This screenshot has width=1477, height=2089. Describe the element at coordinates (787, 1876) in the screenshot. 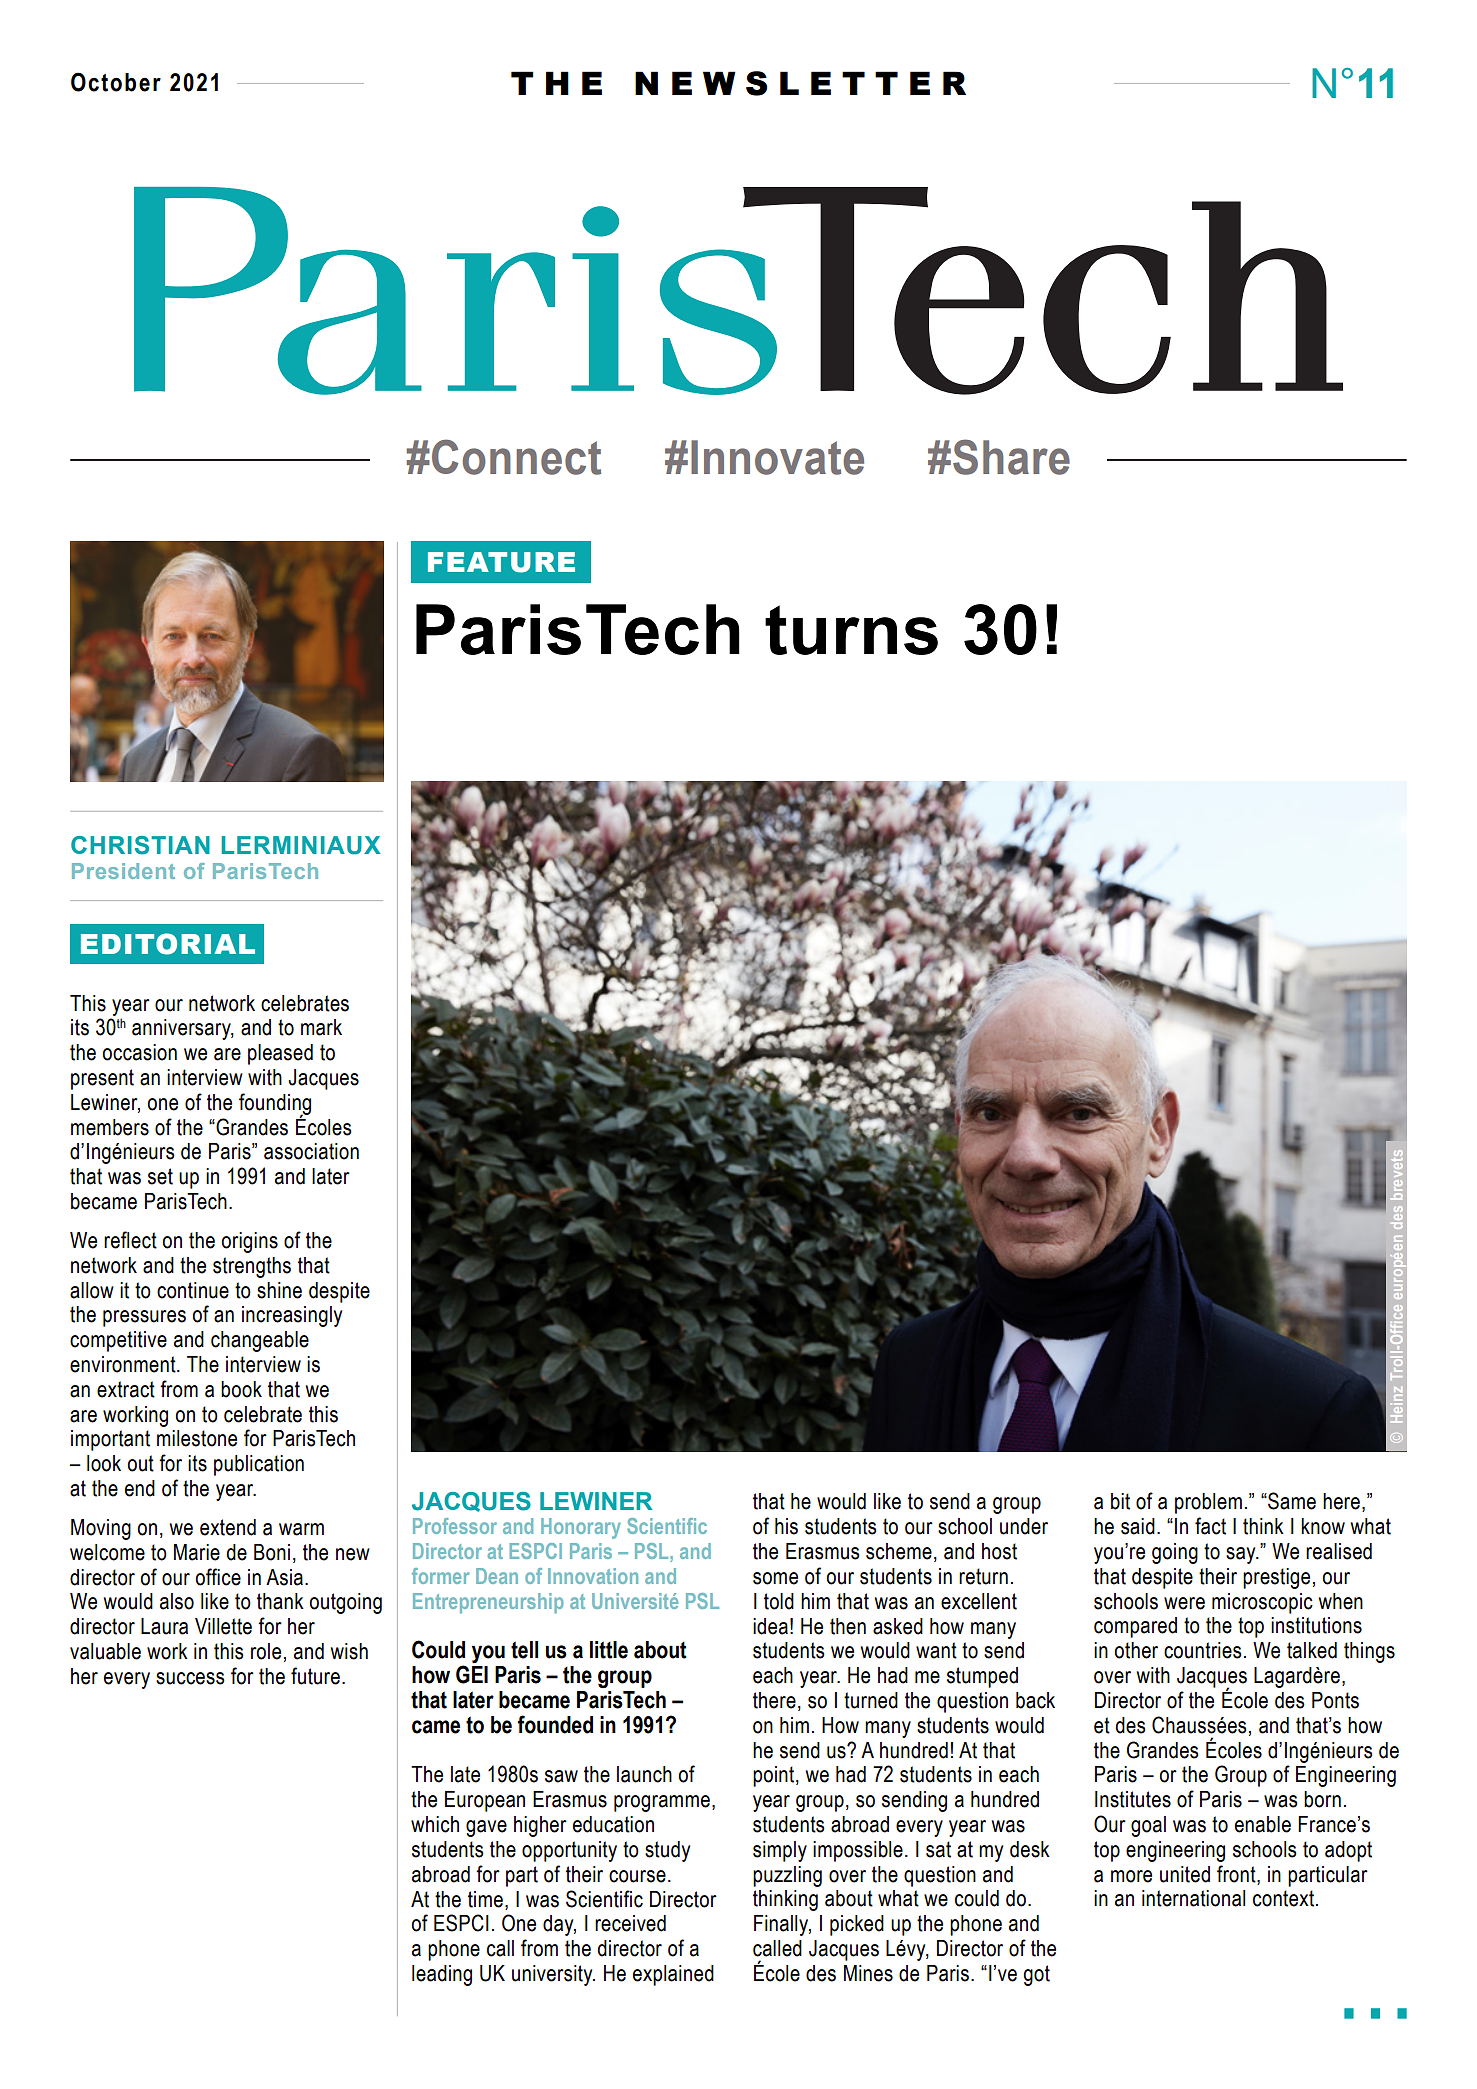

I see `puzzling` at that location.
